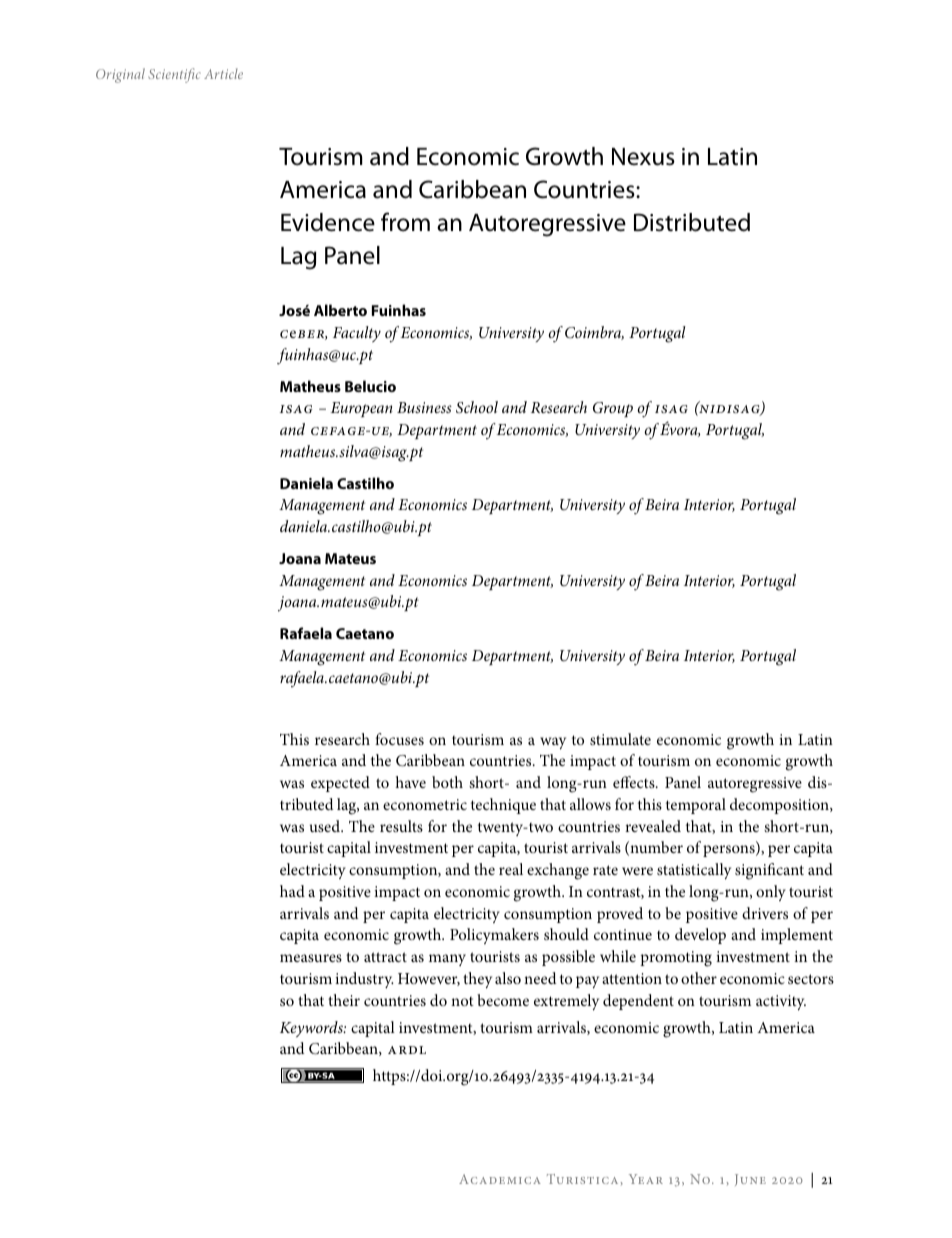 The width and height of the screenshot is (952, 1238). I want to click on not, so click(462, 1001).
